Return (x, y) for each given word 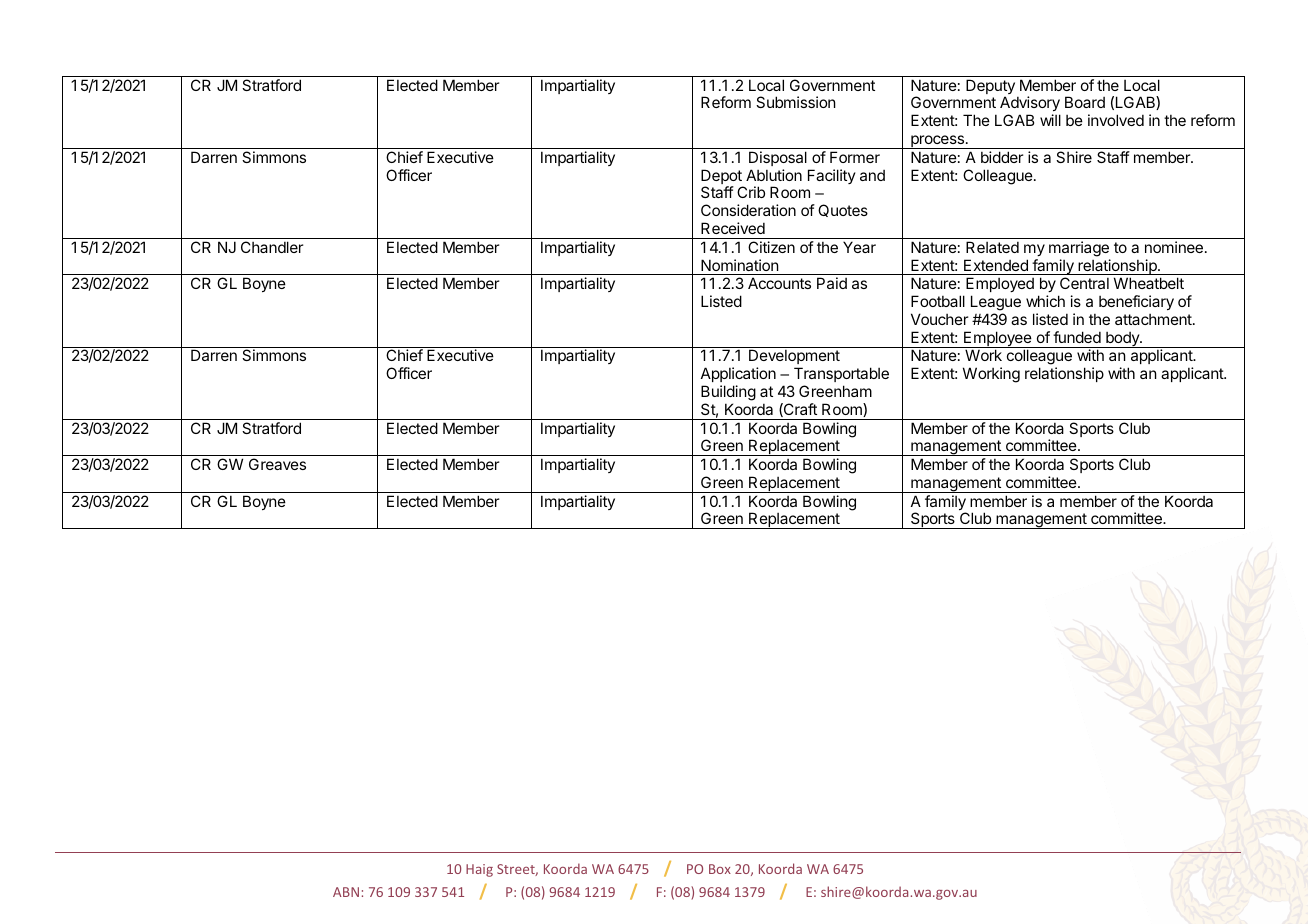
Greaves (277, 464)
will (1050, 120)
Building (728, 394)
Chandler (272, 247)
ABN (346, 892)
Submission (796, 102)
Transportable (840, 376)
